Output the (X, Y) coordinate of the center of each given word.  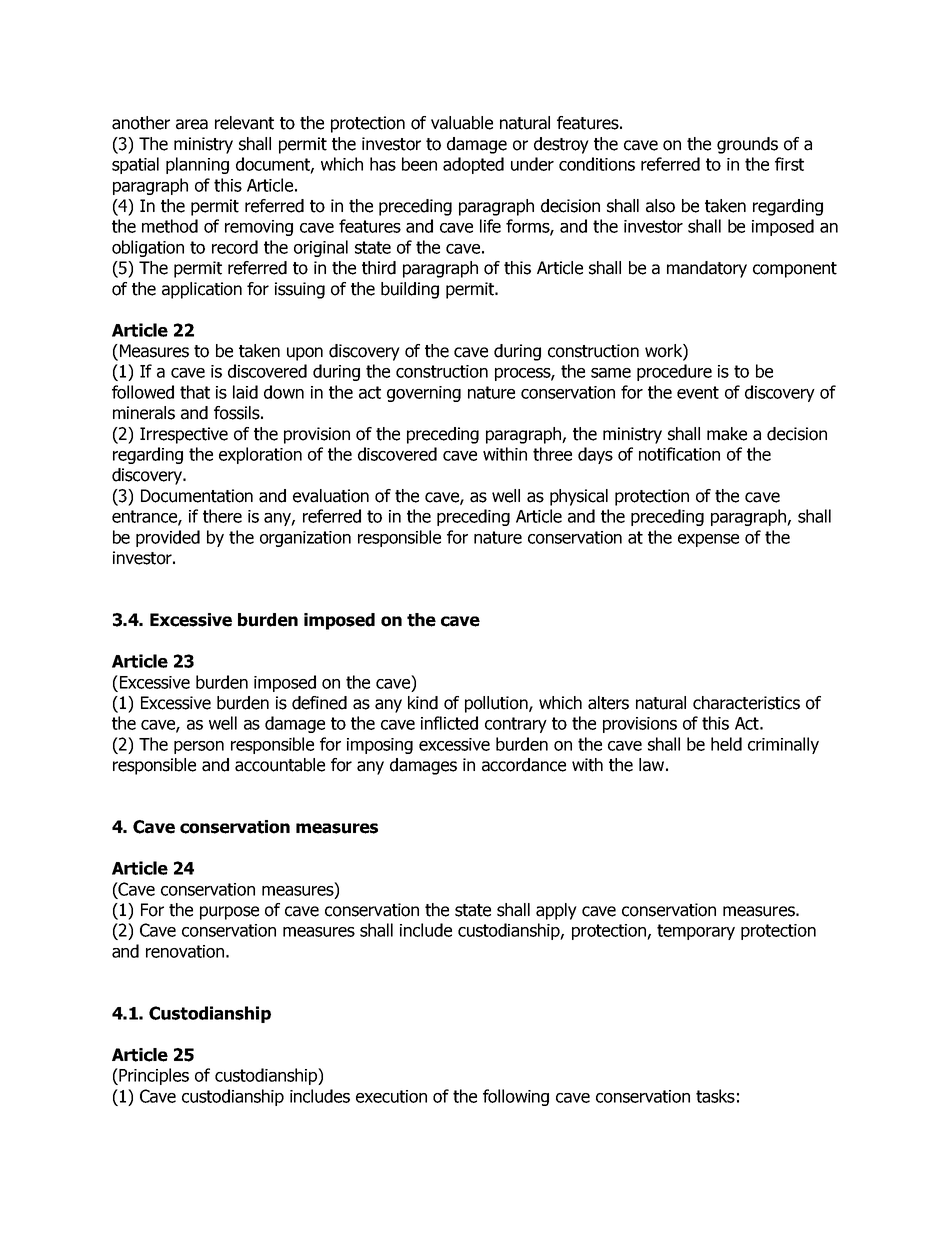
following (516, 1097)
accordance (524, 765)
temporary (696, 932)
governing (424, 394)
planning (197, 165)
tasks (715, 1096)
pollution (497, 704)
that (195, 392)
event (698, 392)
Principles (153, 1076)
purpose (229, 913)
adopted (473, 165)
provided (168, 538)
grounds (747, 145)
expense (708, 540)
